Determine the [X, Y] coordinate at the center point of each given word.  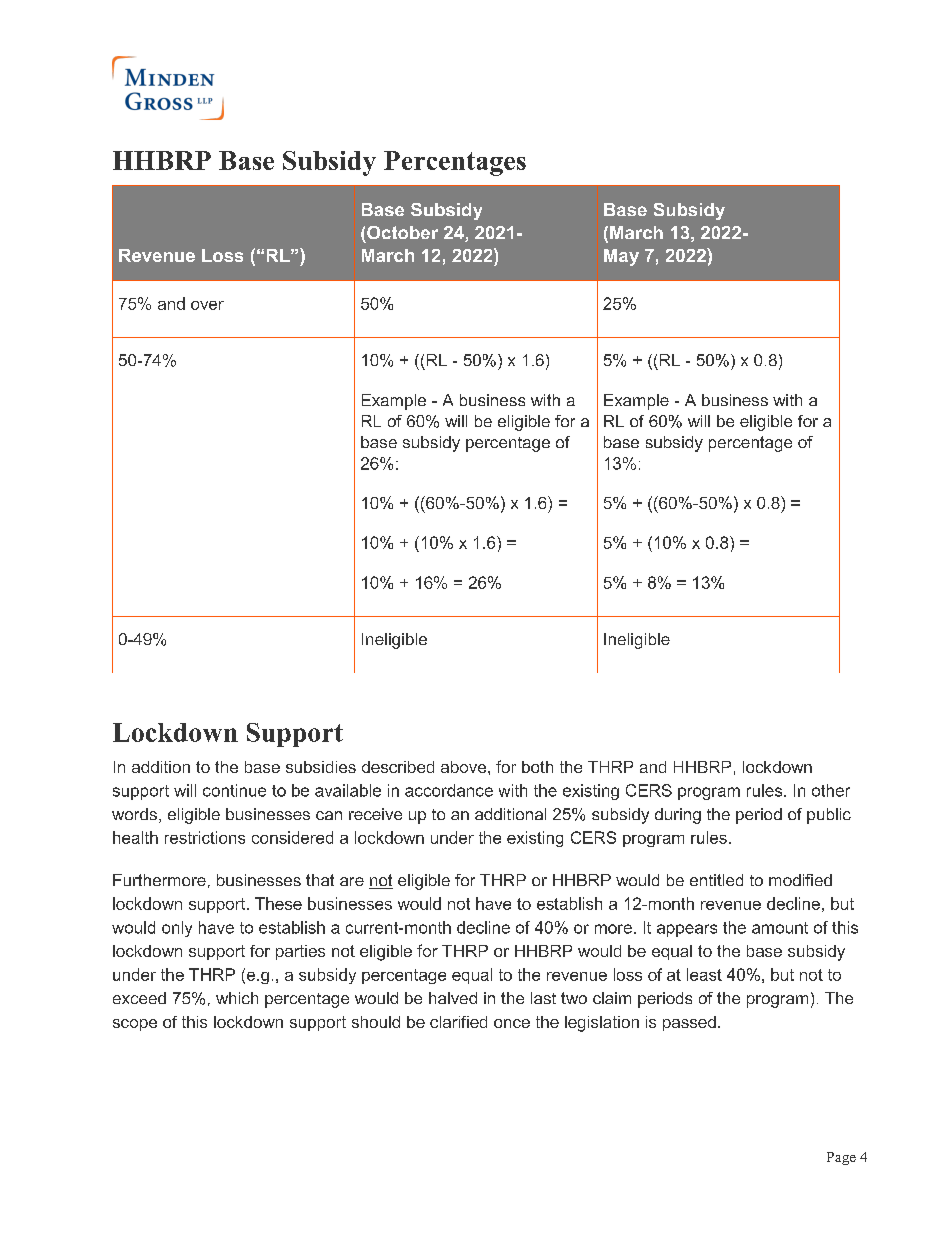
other [831, 790]
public [829, 816]
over [207, 305]
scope [135, 1025]
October [402, 232]
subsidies [321, 767]
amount [780, 928]
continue [234, 790]
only [177, 929]
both [537, 767]
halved [453, 998]
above [465, 767]
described [398, 767]
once [512, 1023]
